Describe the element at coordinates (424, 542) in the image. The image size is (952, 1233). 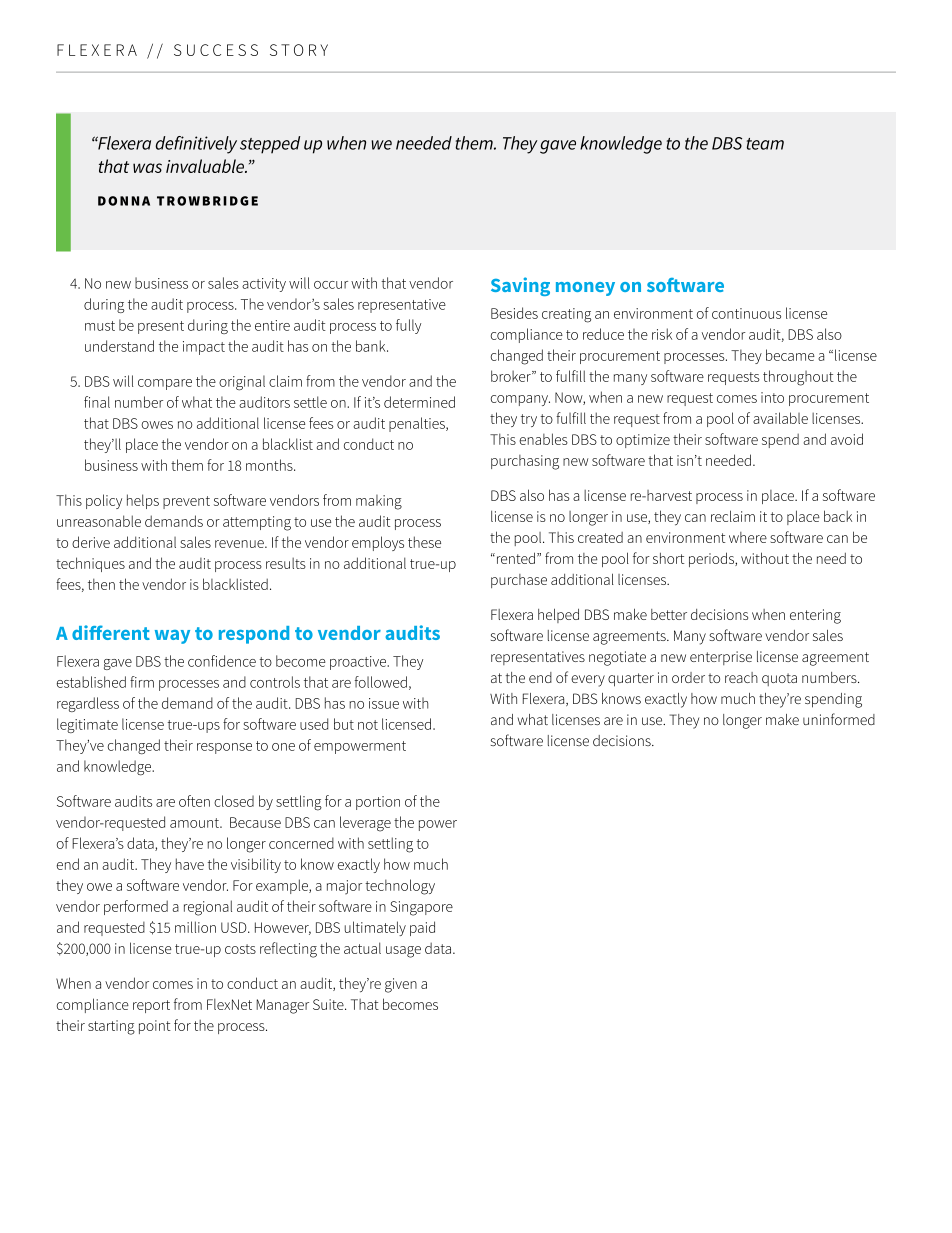
I see `these` at that location.
